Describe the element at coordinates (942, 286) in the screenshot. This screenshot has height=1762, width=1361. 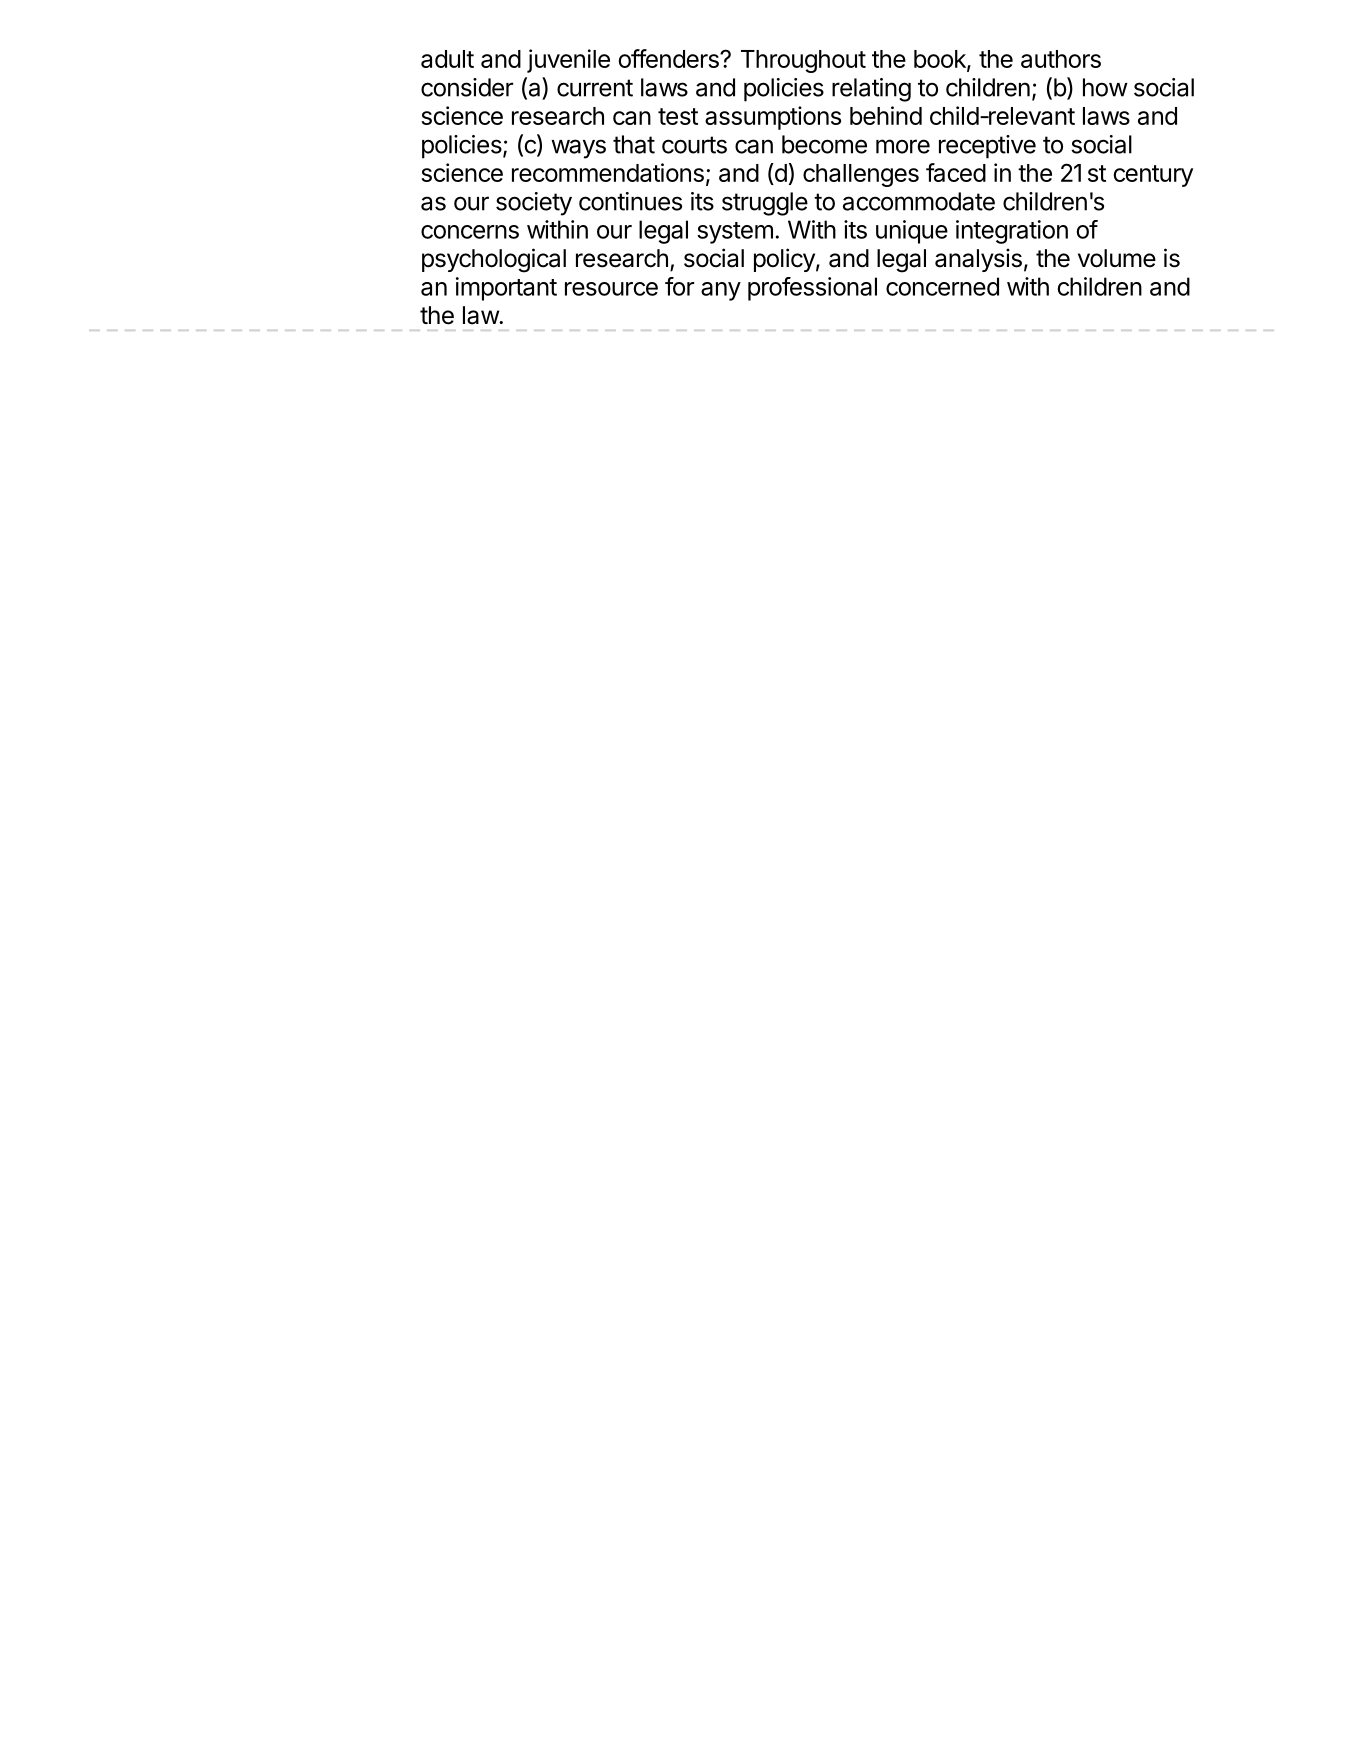
I see `concerned` at that location.
